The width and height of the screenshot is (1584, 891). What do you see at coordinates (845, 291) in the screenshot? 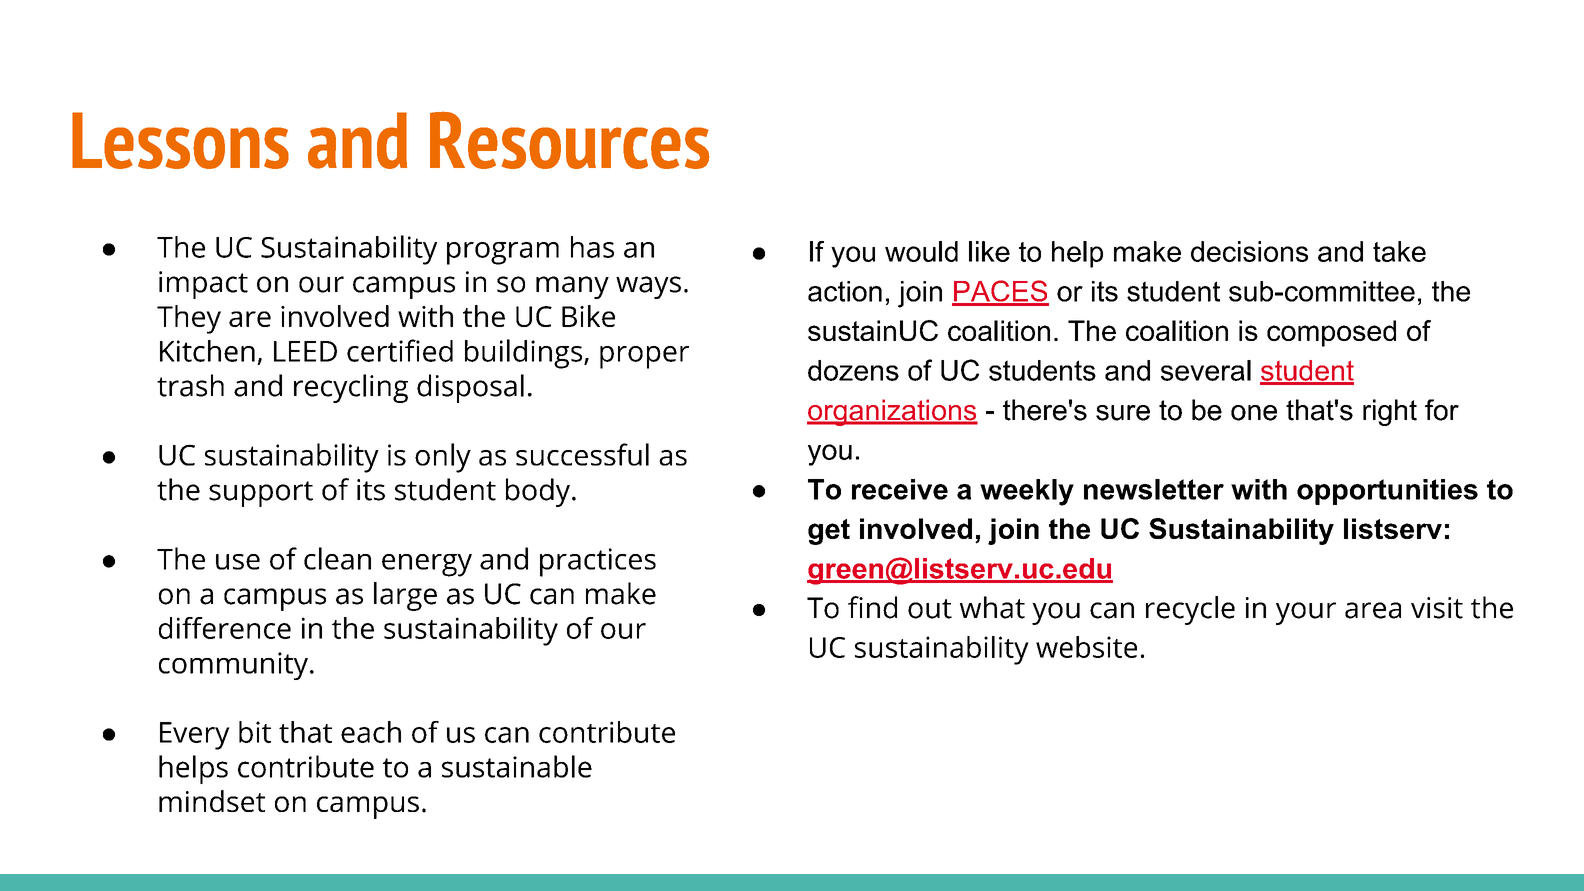
I see `action` at bounding box center [845, 291].
